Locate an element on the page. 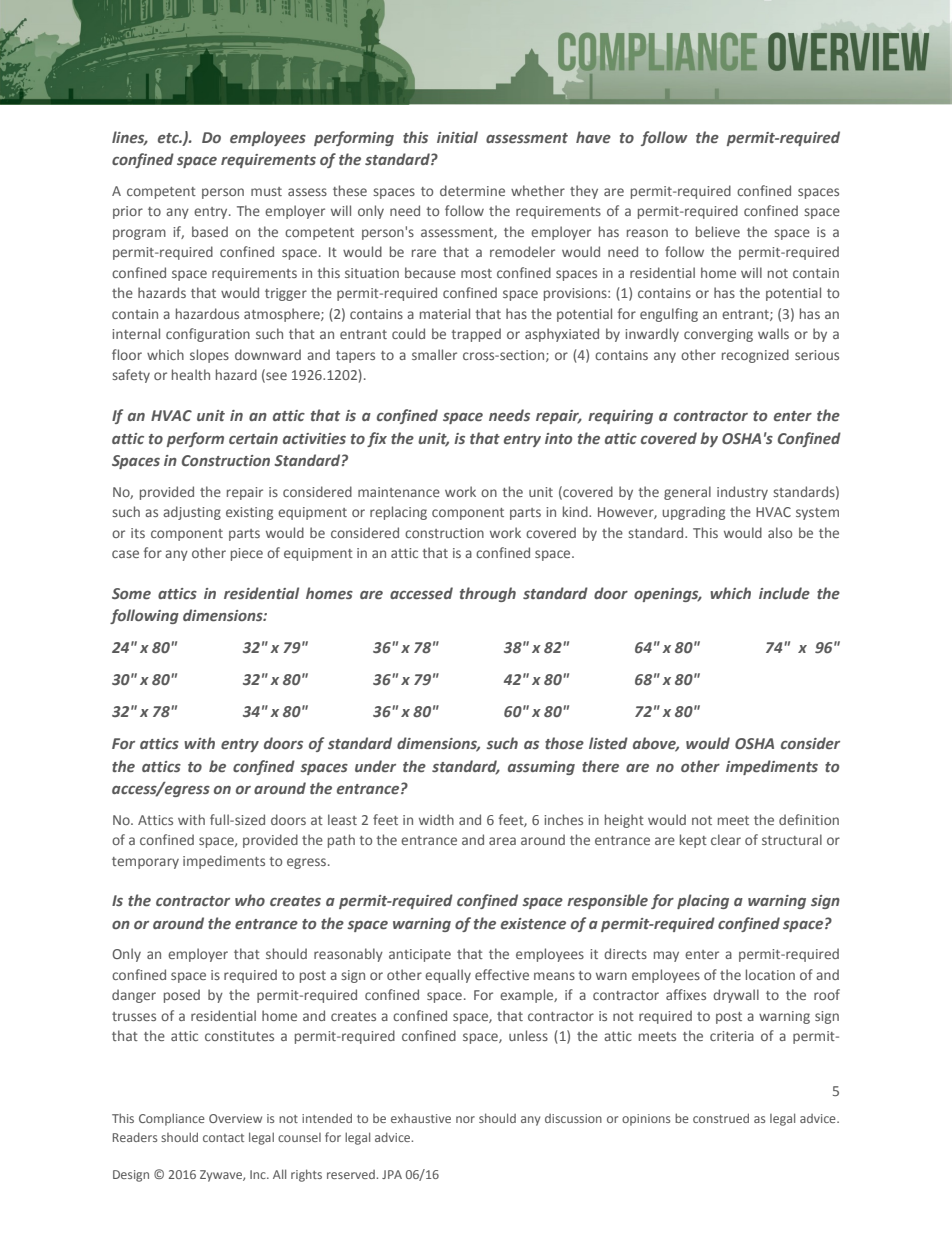  contact is located at coordinates (223, 1138).
